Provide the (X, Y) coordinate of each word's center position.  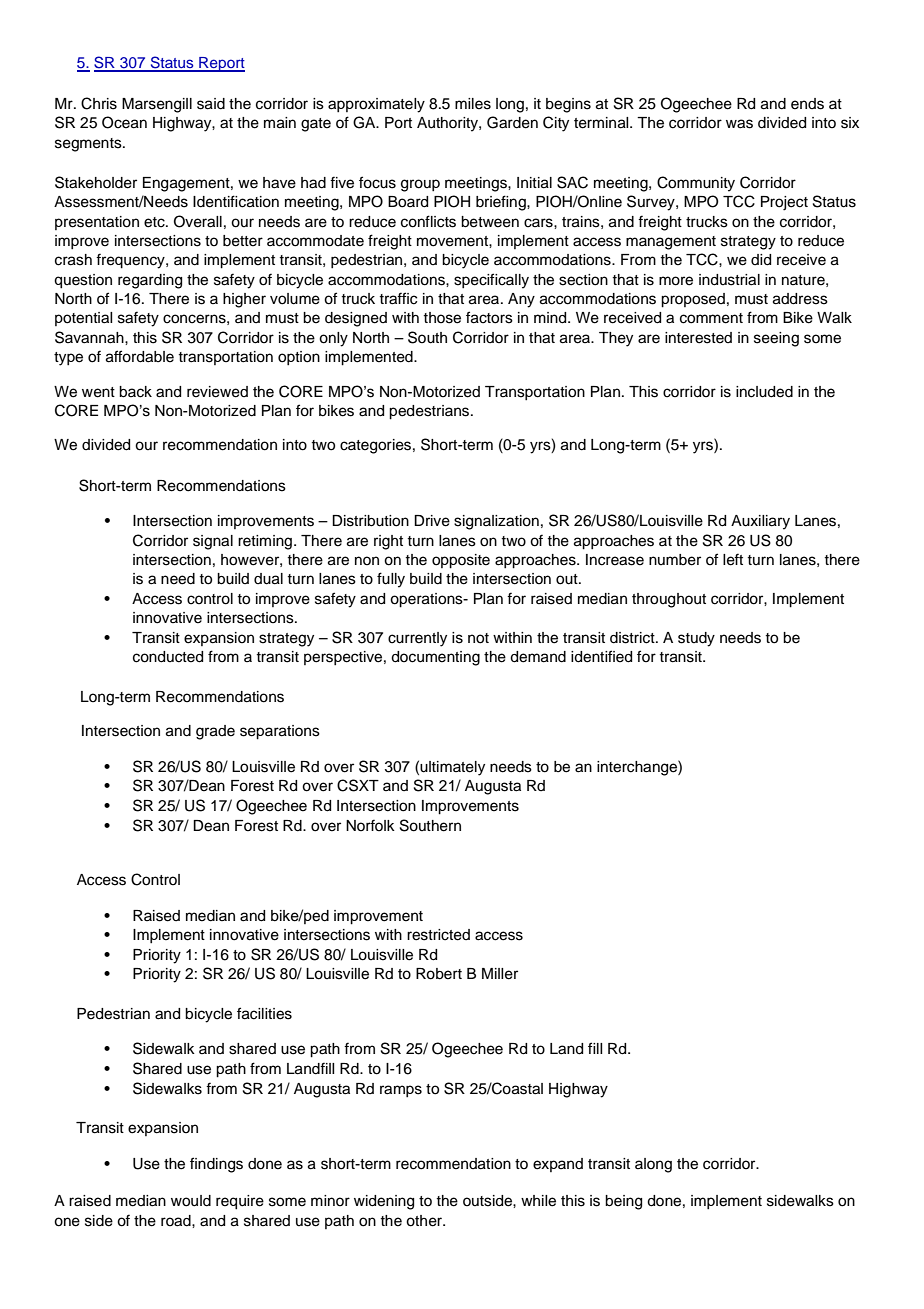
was (739, 124)
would (191, 1201)
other (425, 1221)
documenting (435, 658)
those (442, 318)
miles (473, 104)
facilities (264, 1013)
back (135, 392)
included (764, 392)
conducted (168, 657)
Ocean (124, 122)
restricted (438, 935)
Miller (500, 974)
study (696, 639)
